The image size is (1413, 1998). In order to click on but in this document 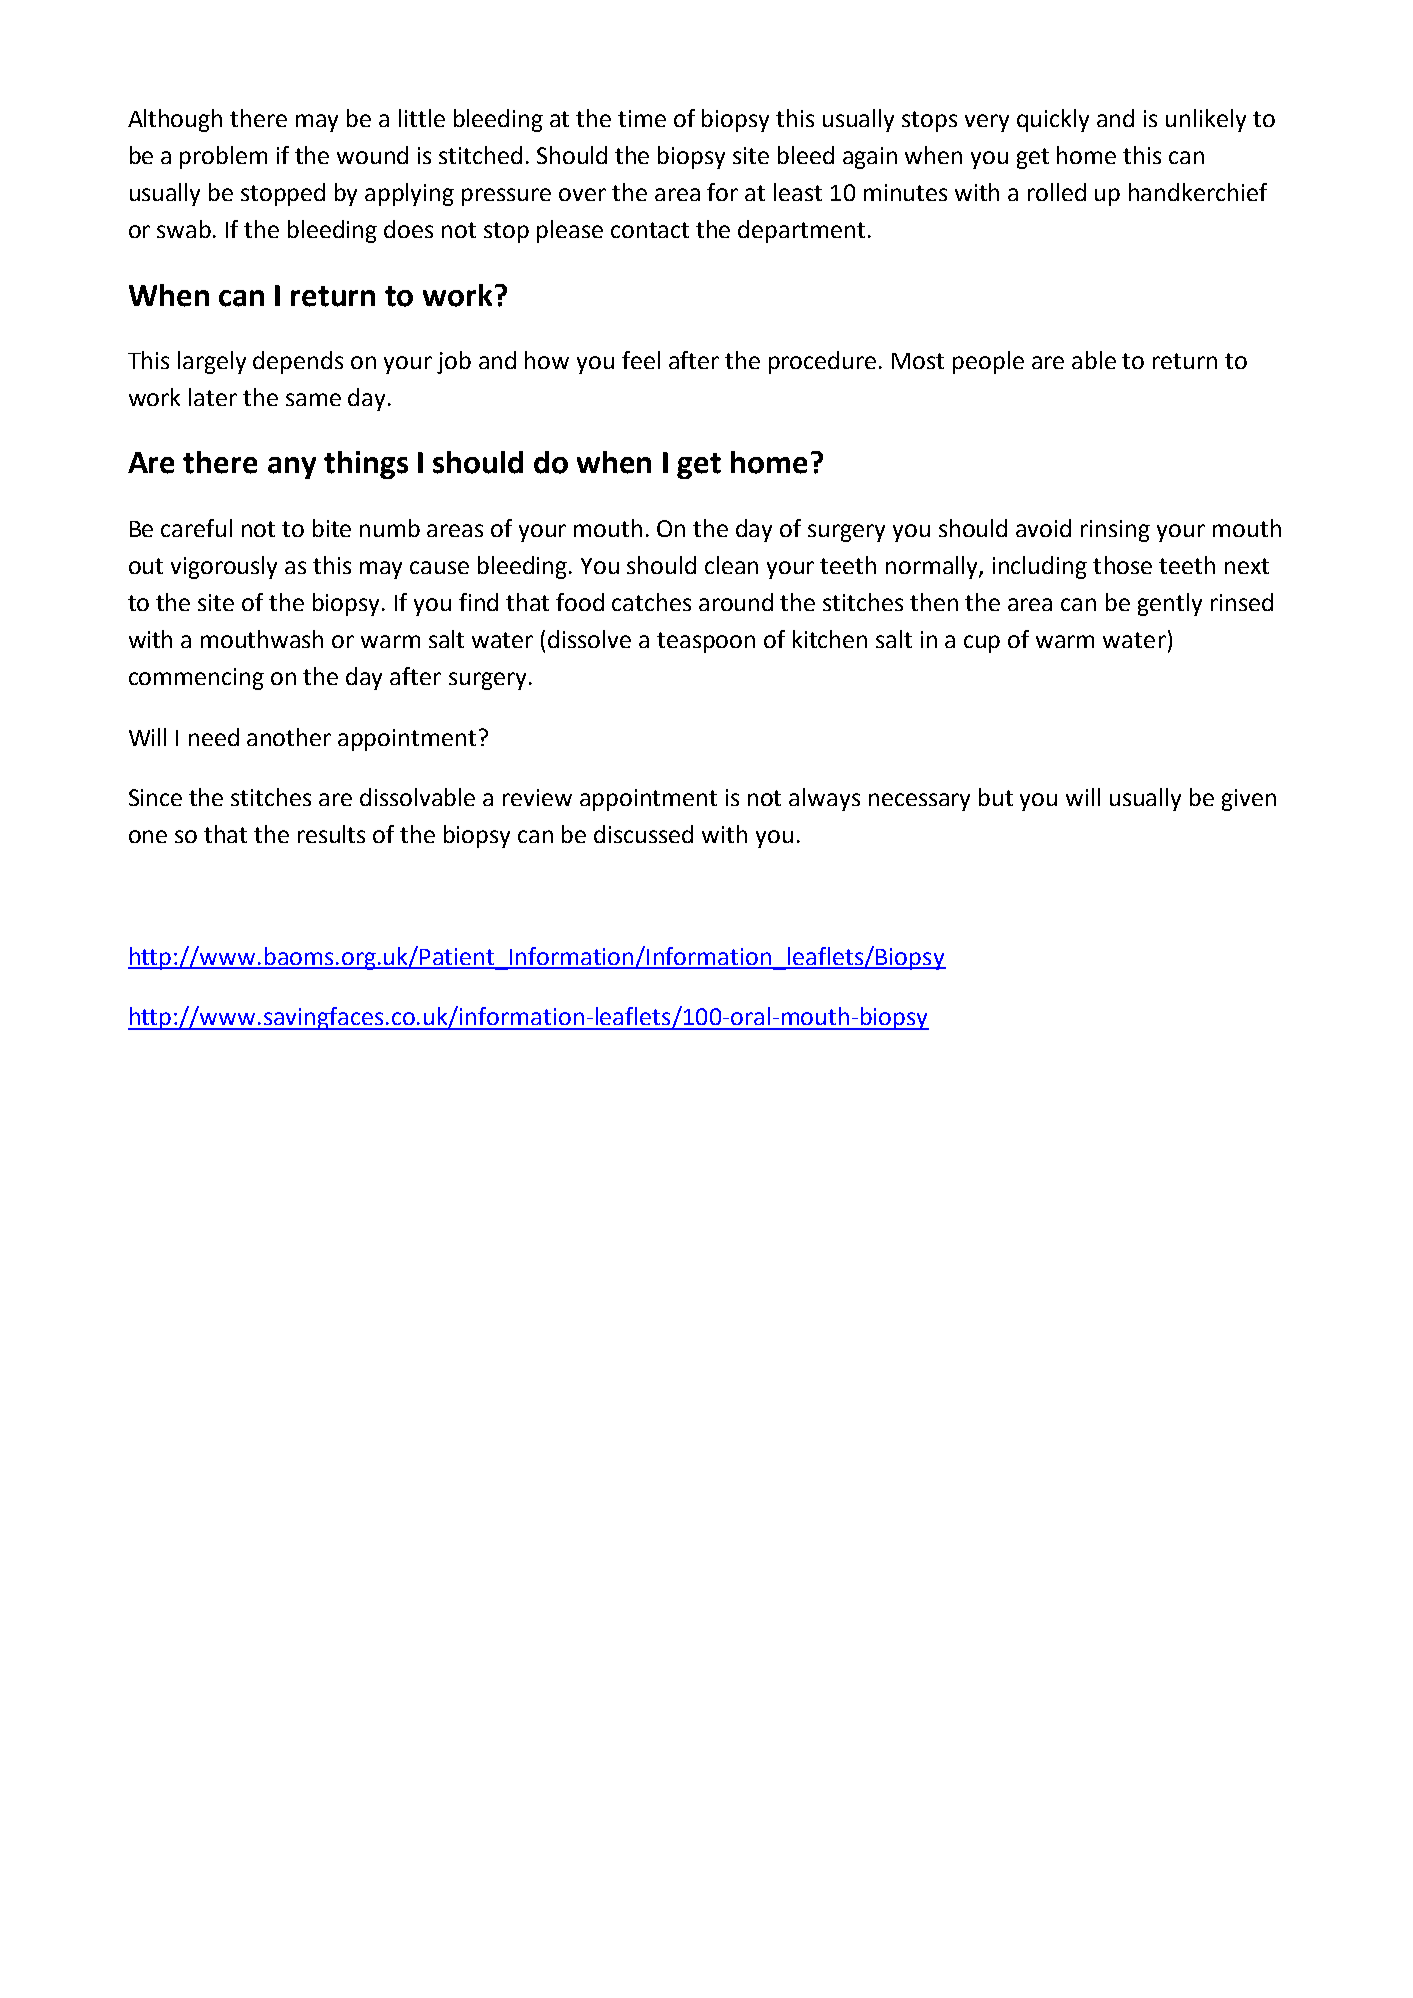, I will do `click(996, 797)`.
